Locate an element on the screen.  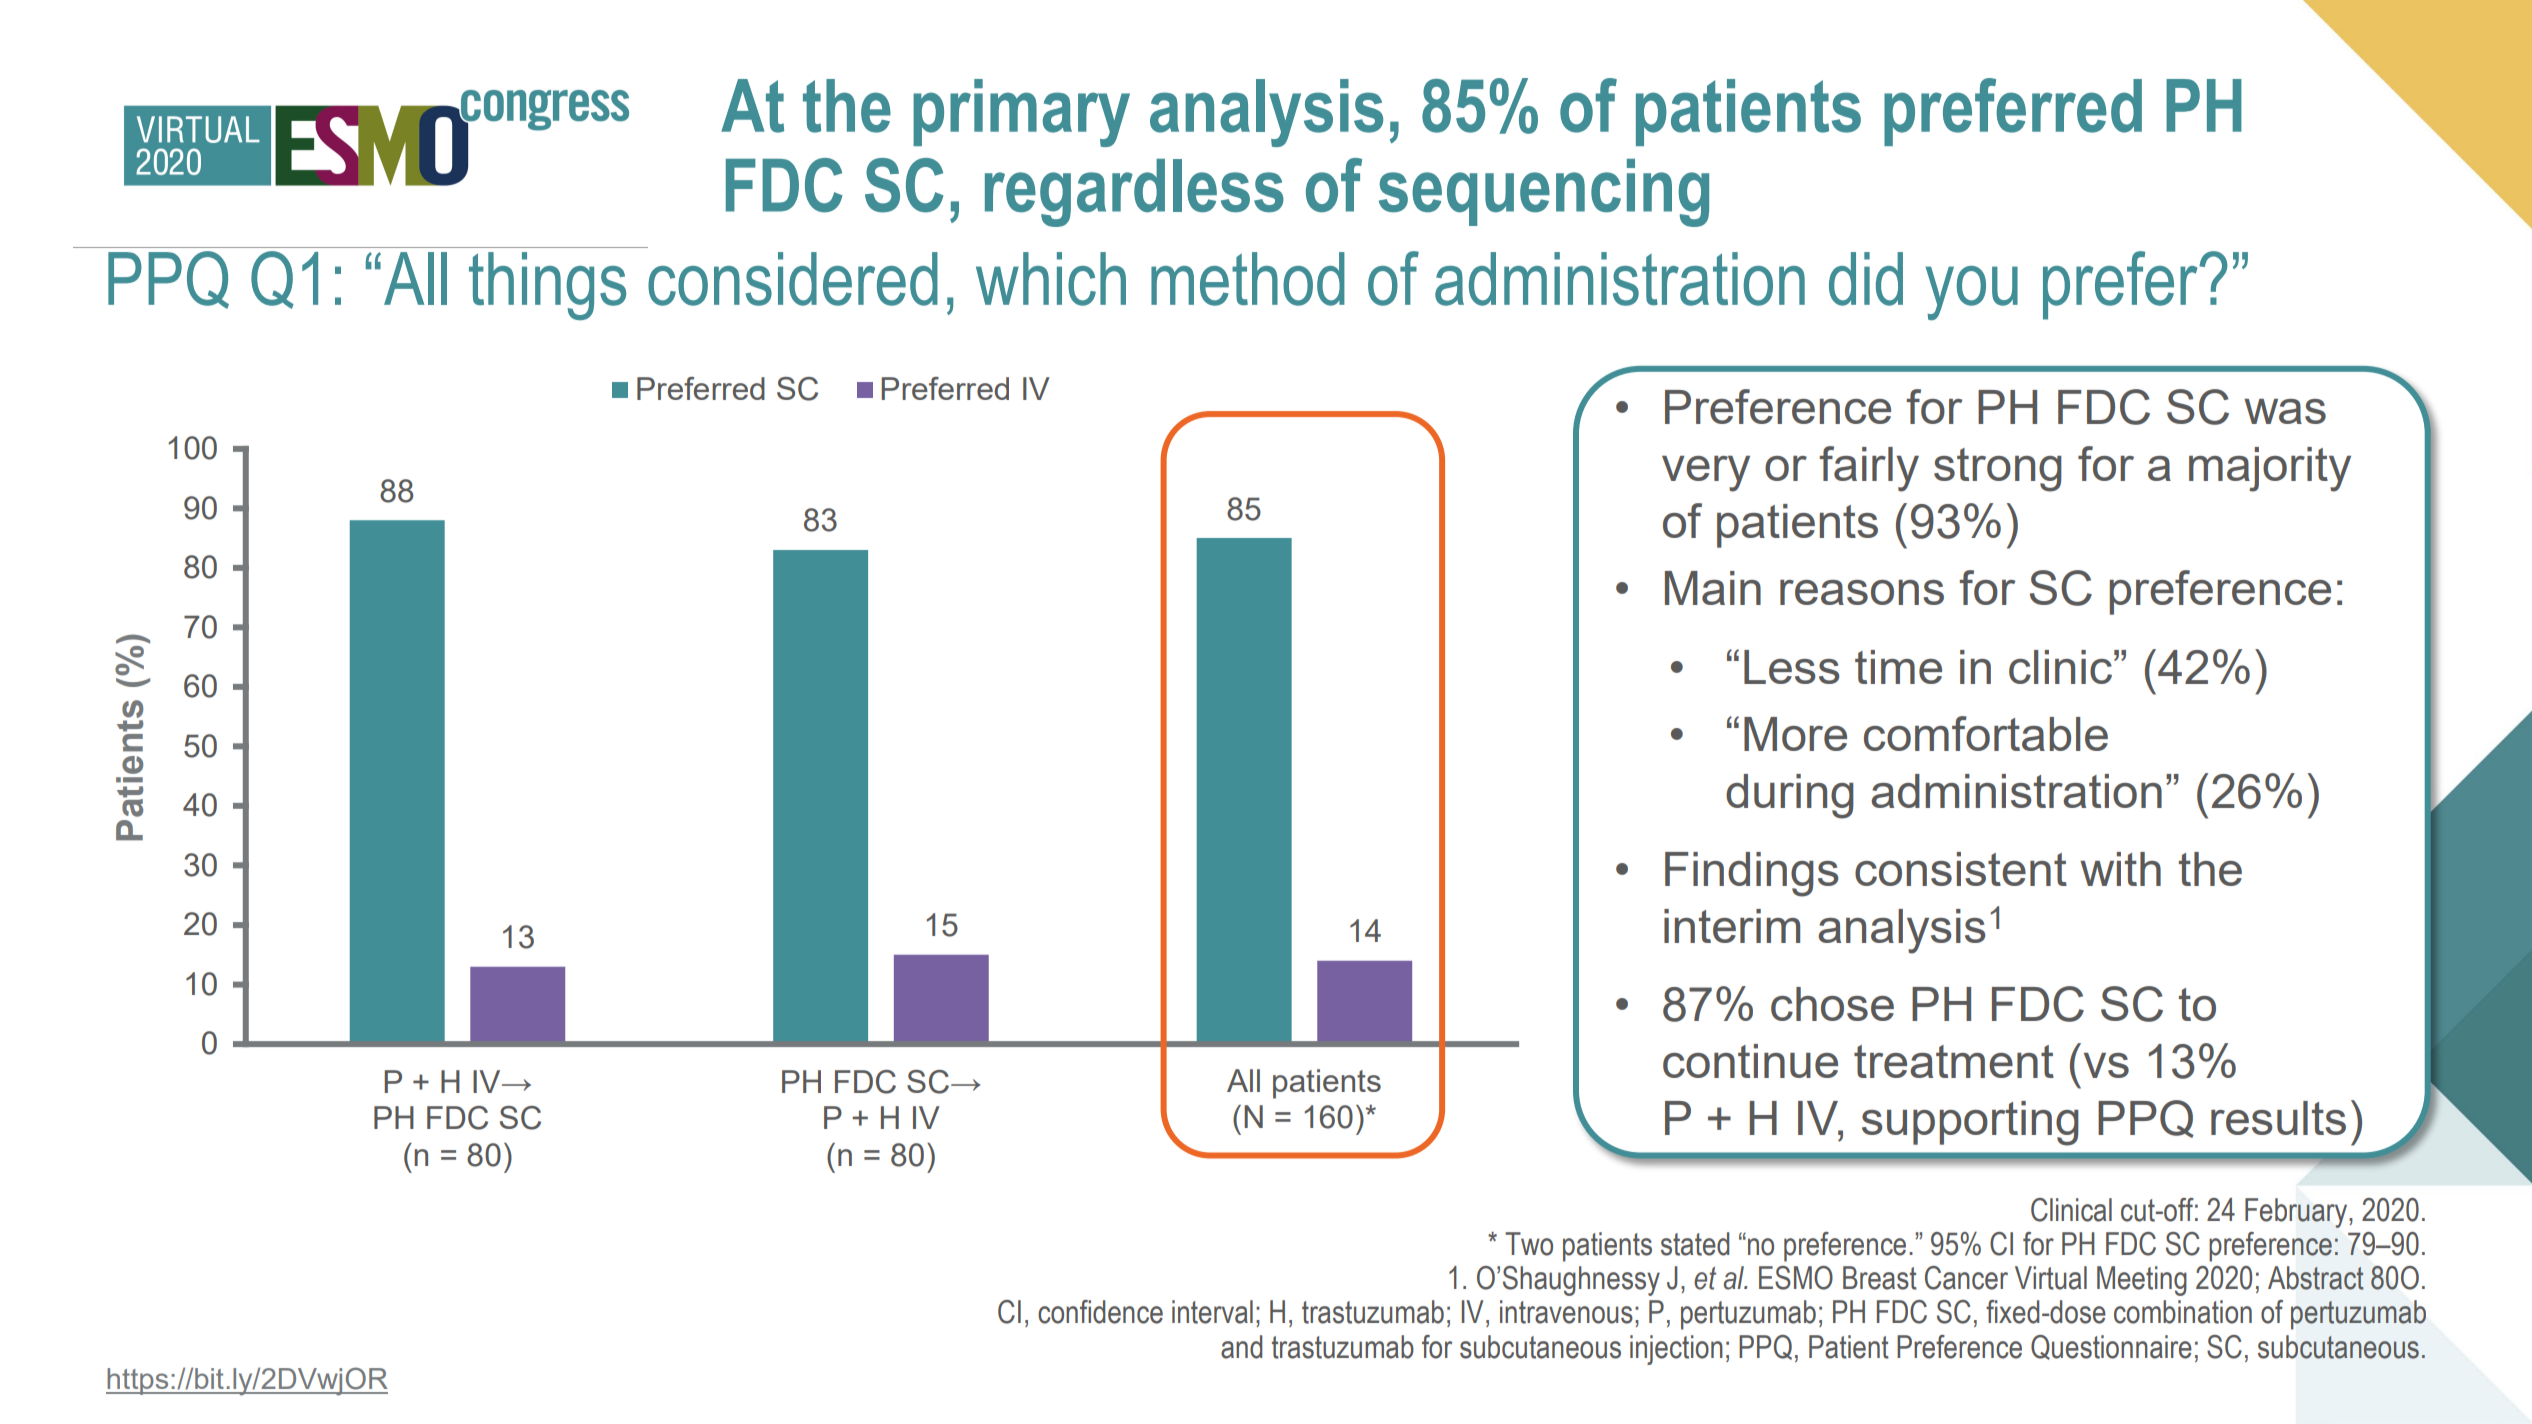
comfortable is located at coordinates (1986, 733).
